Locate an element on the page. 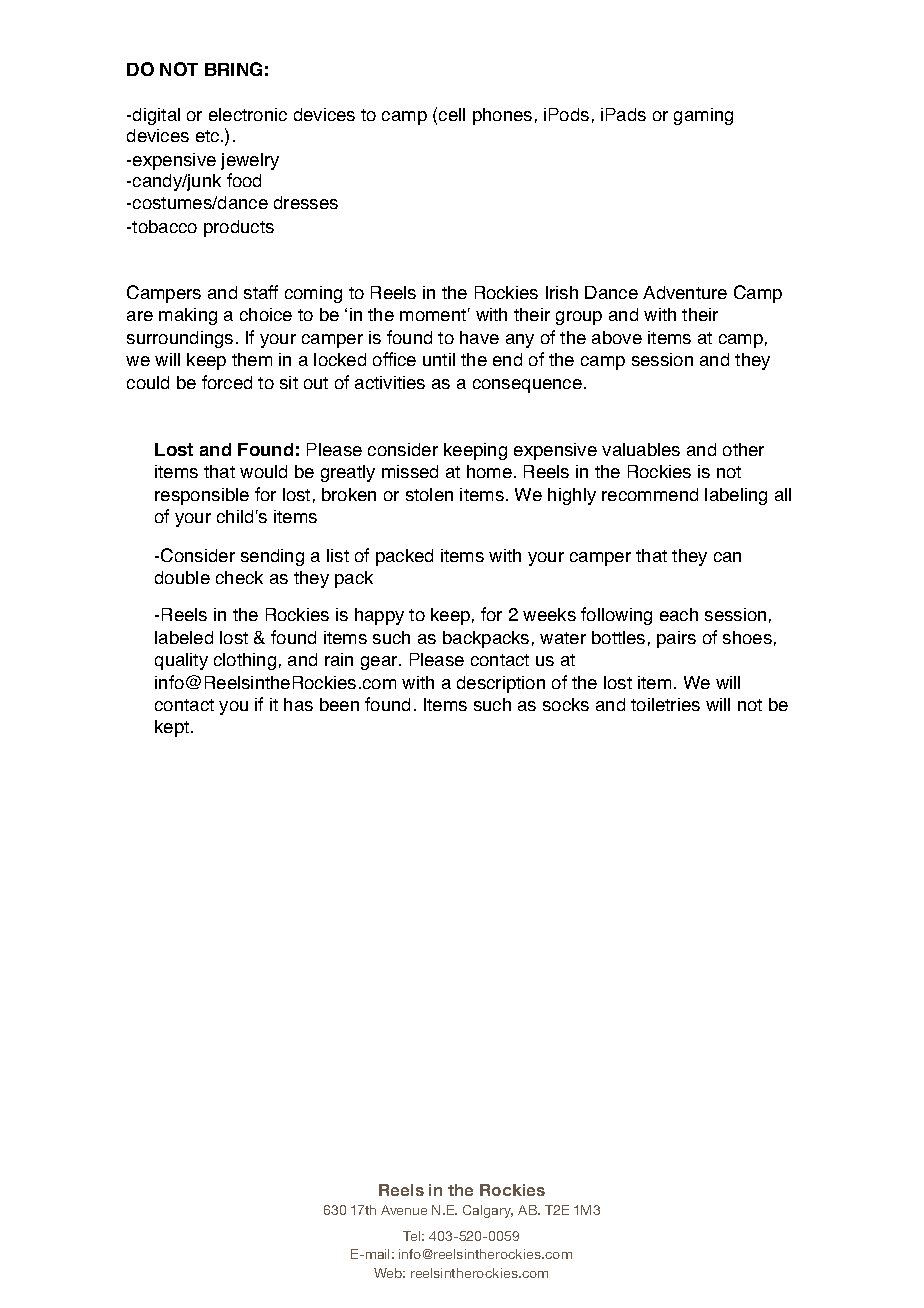 The width and height of the document is (924, 1308). electronic is located at coordinates (248, 114).
